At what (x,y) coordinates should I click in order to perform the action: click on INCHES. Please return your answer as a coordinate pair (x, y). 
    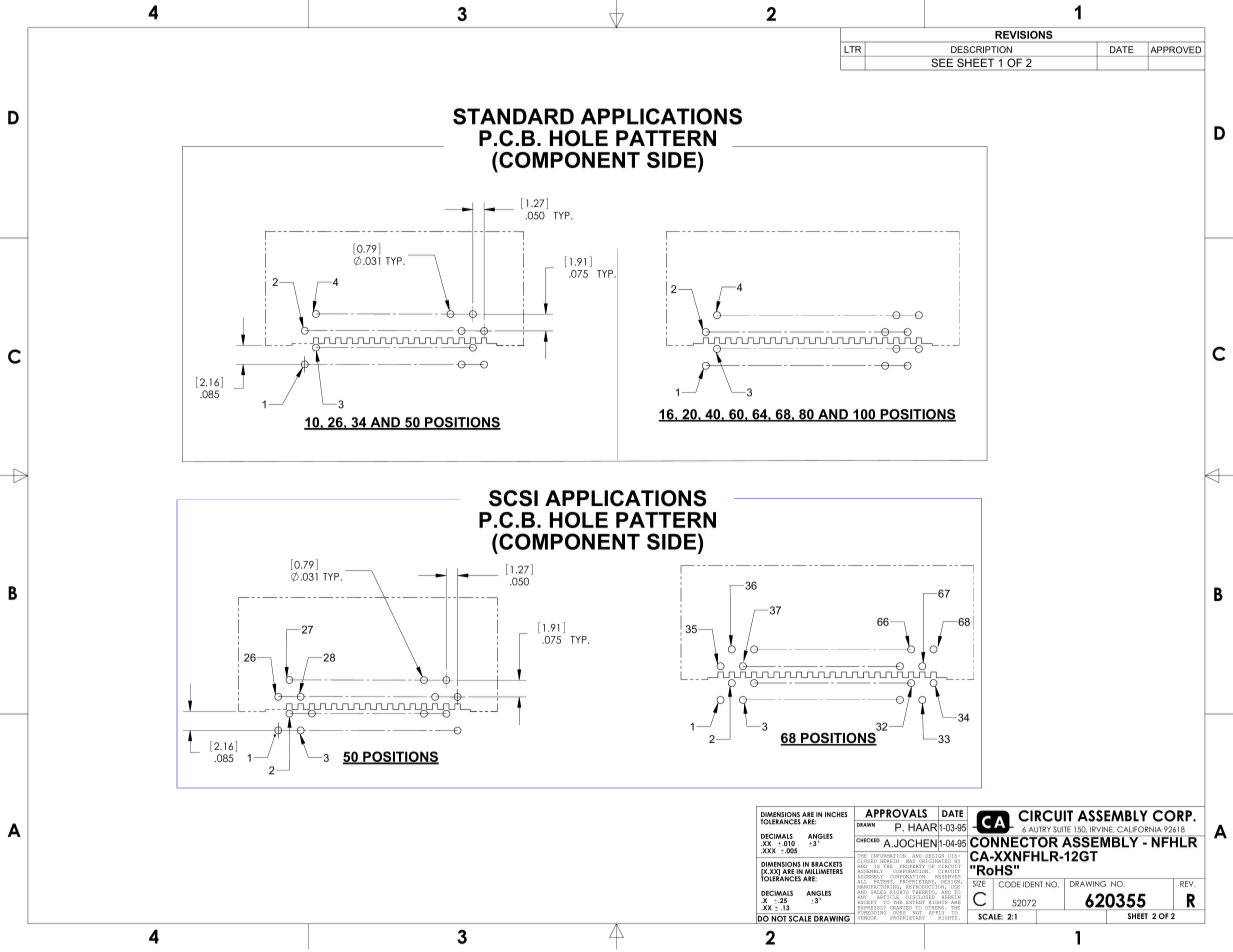
    Looking at the image, I should click on (836, 814).
